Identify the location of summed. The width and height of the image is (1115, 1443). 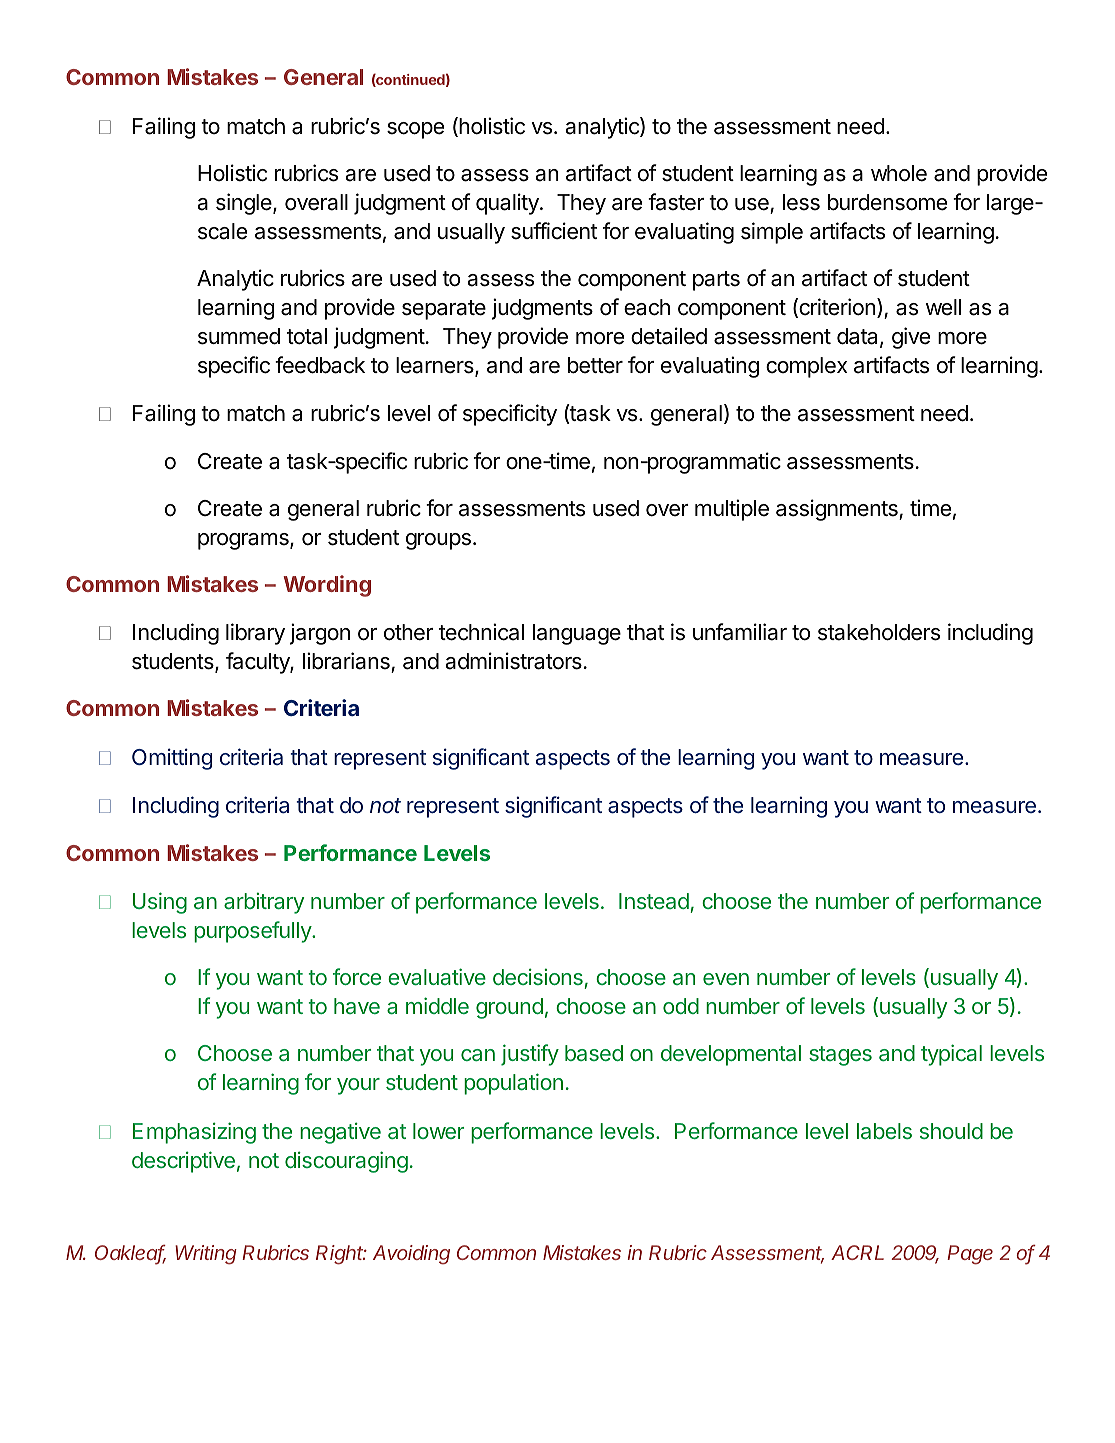
(239, 336).
